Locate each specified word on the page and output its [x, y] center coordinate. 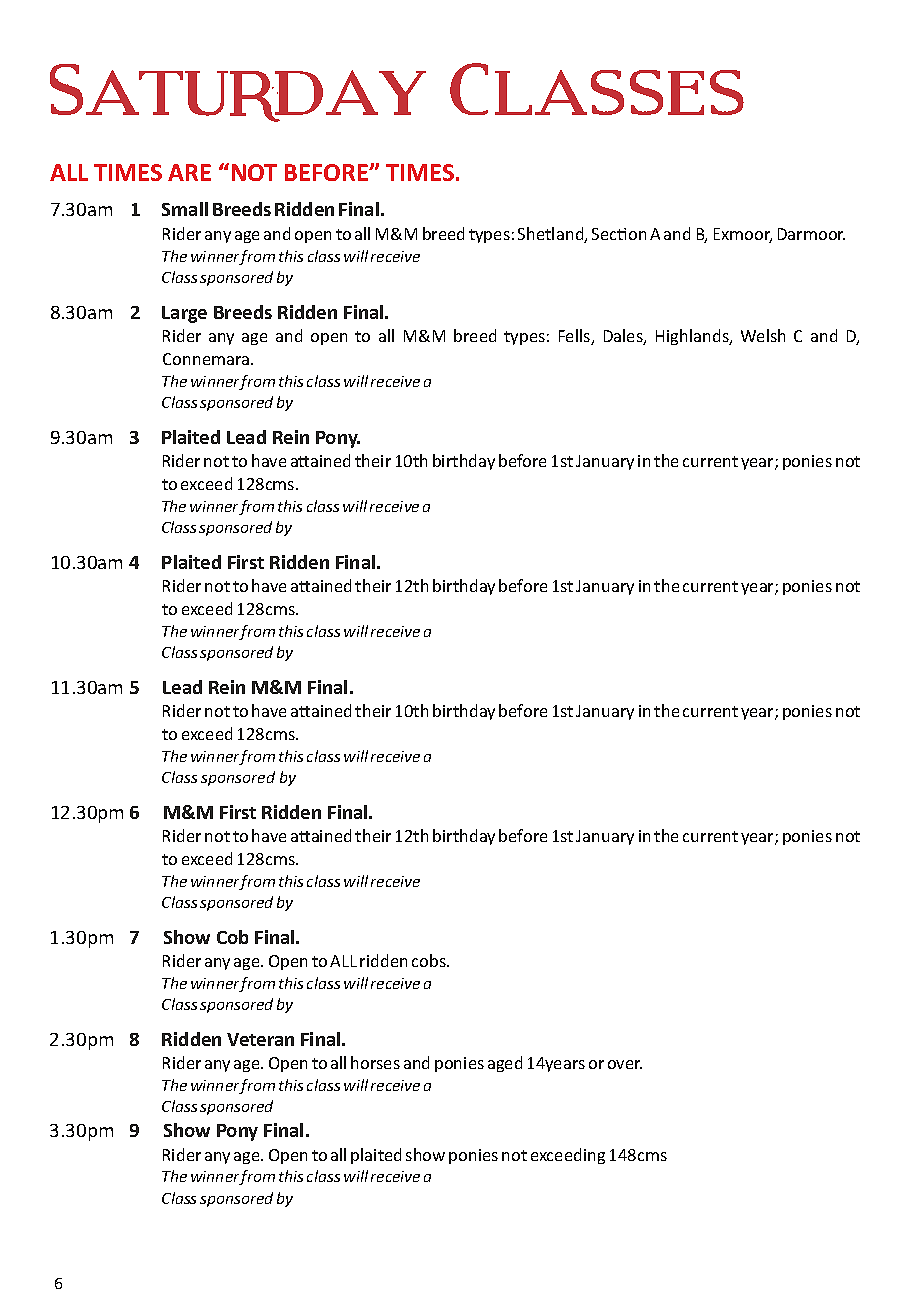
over [625, 1064]
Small [185, 209]
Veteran [260, 1039]
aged [505, 1064]
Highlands [693, 337]
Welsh [763, 335]
